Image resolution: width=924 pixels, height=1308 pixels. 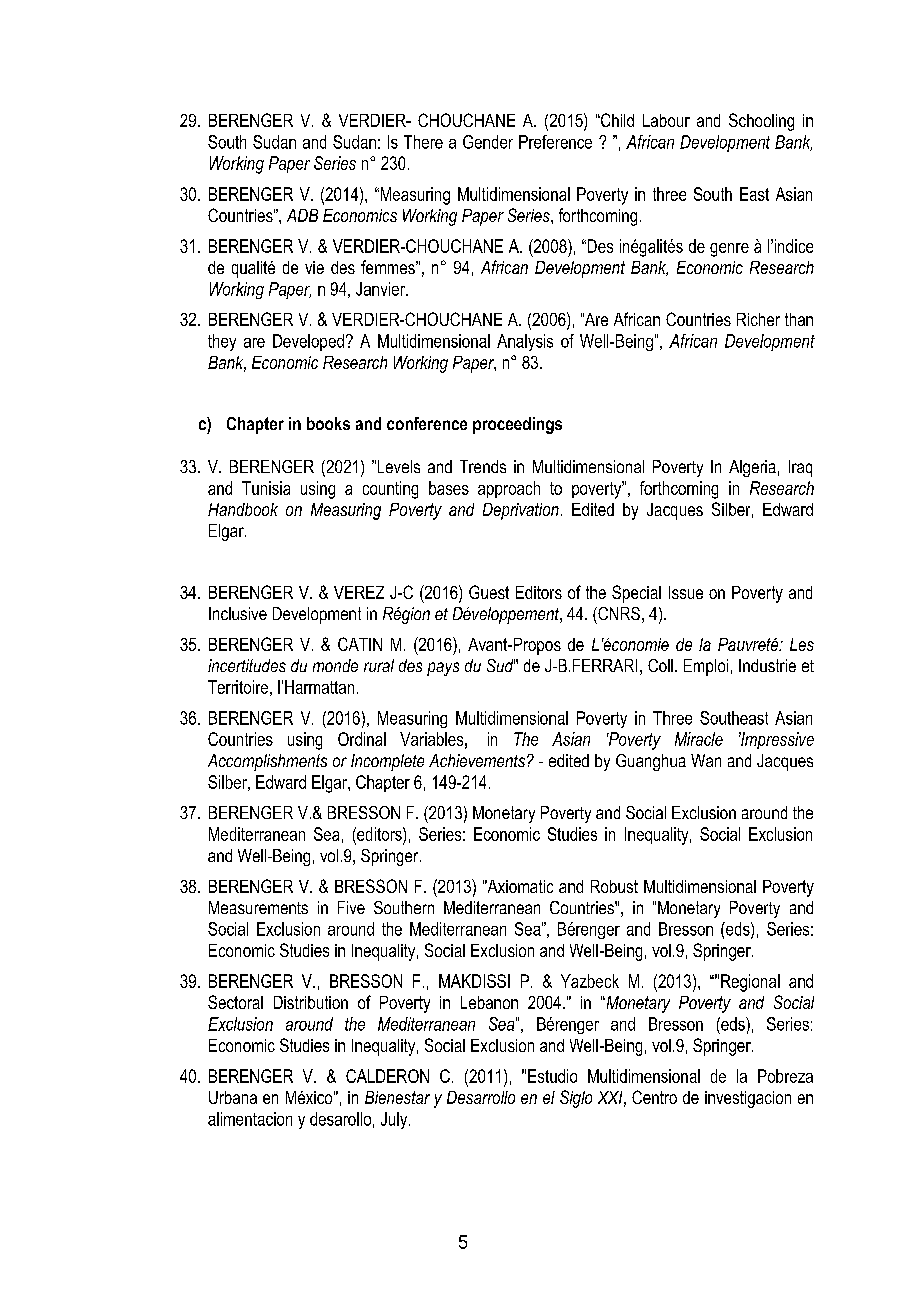 I want to click on Schooling, so click(x=761, y=122).
